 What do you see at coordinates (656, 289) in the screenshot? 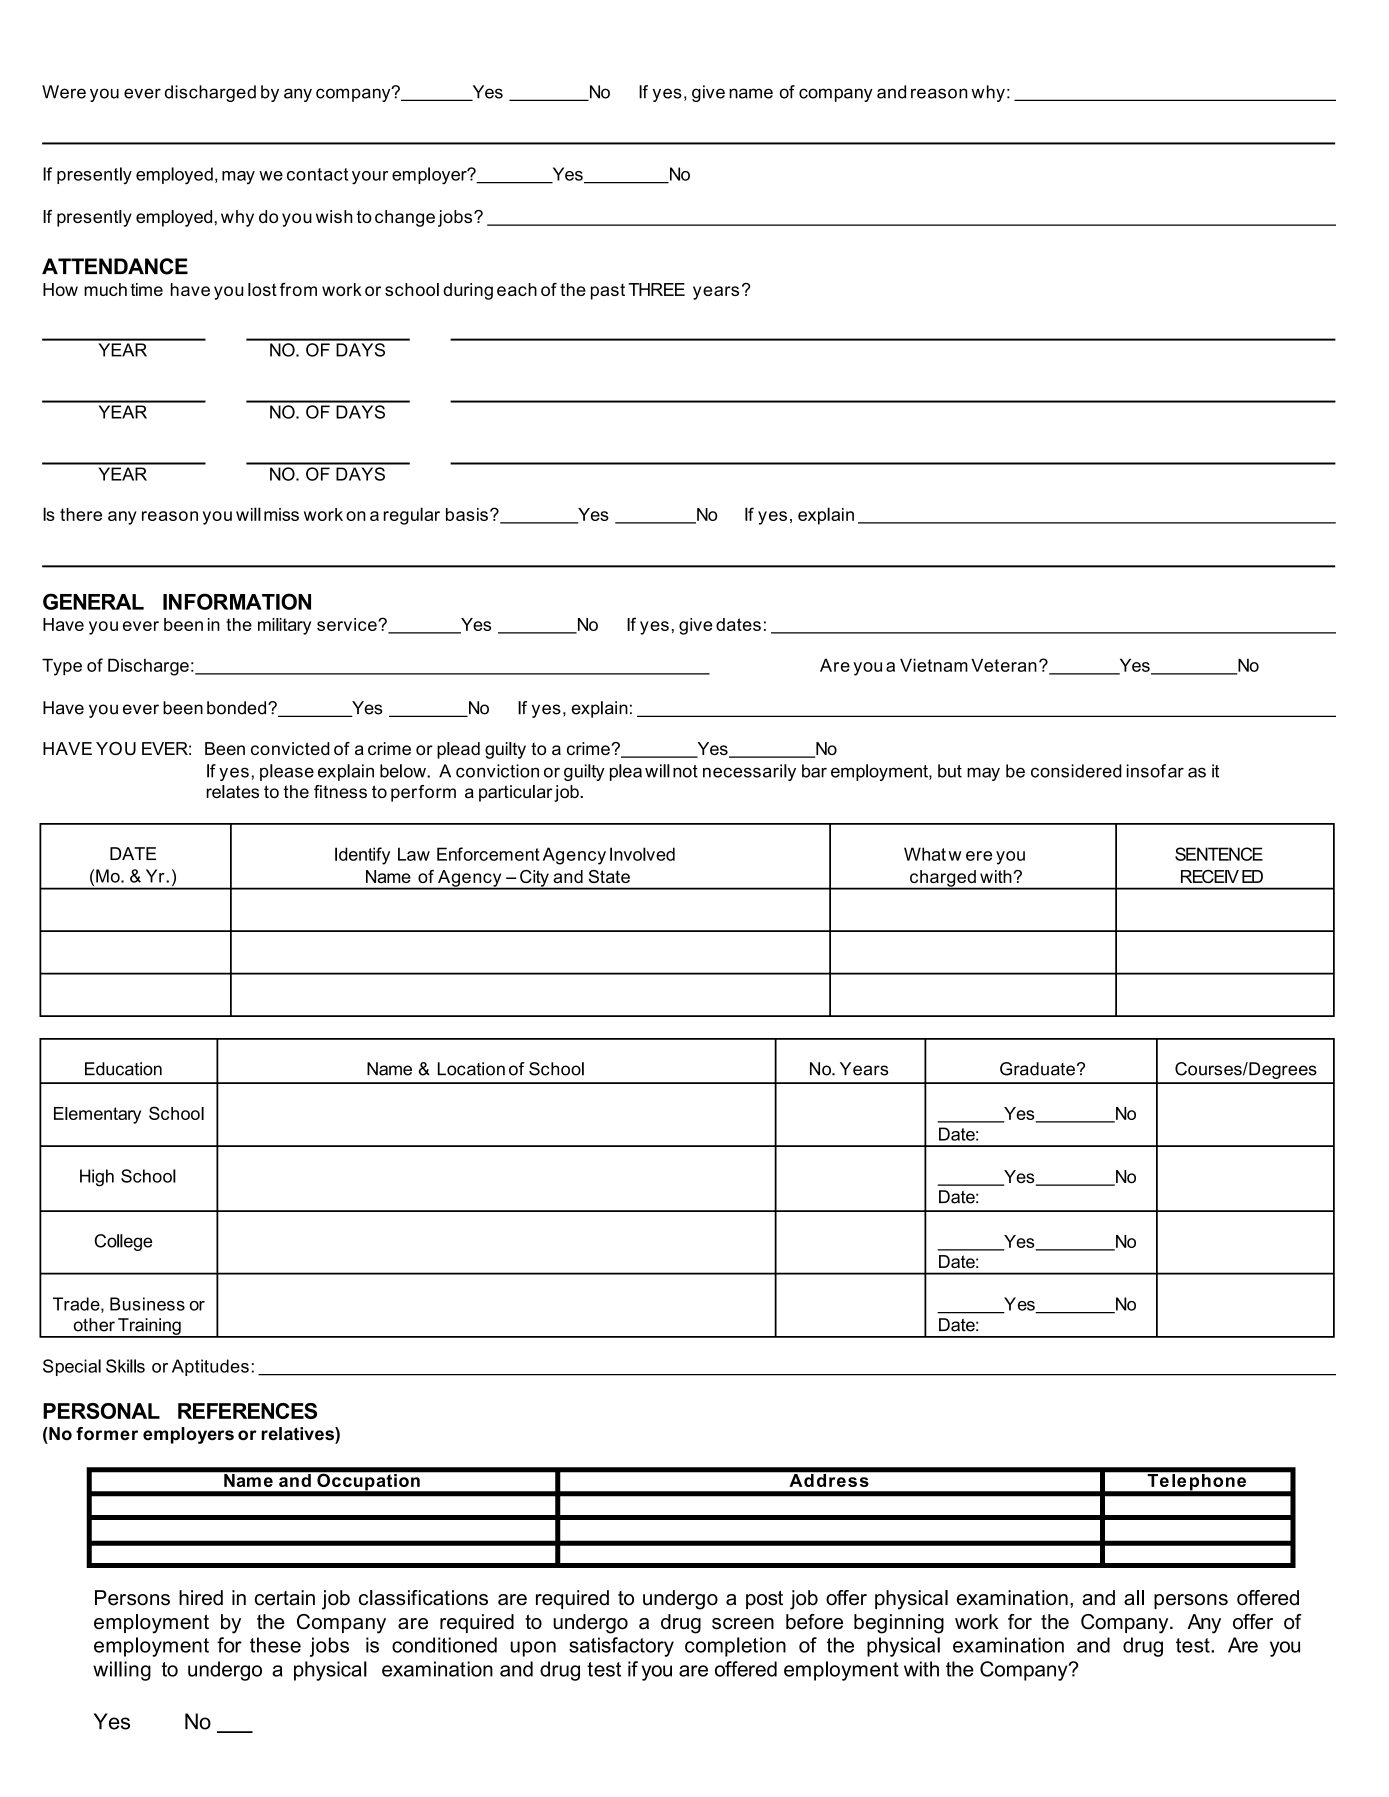
I see `THREE` at bounding box center [656, 289].
